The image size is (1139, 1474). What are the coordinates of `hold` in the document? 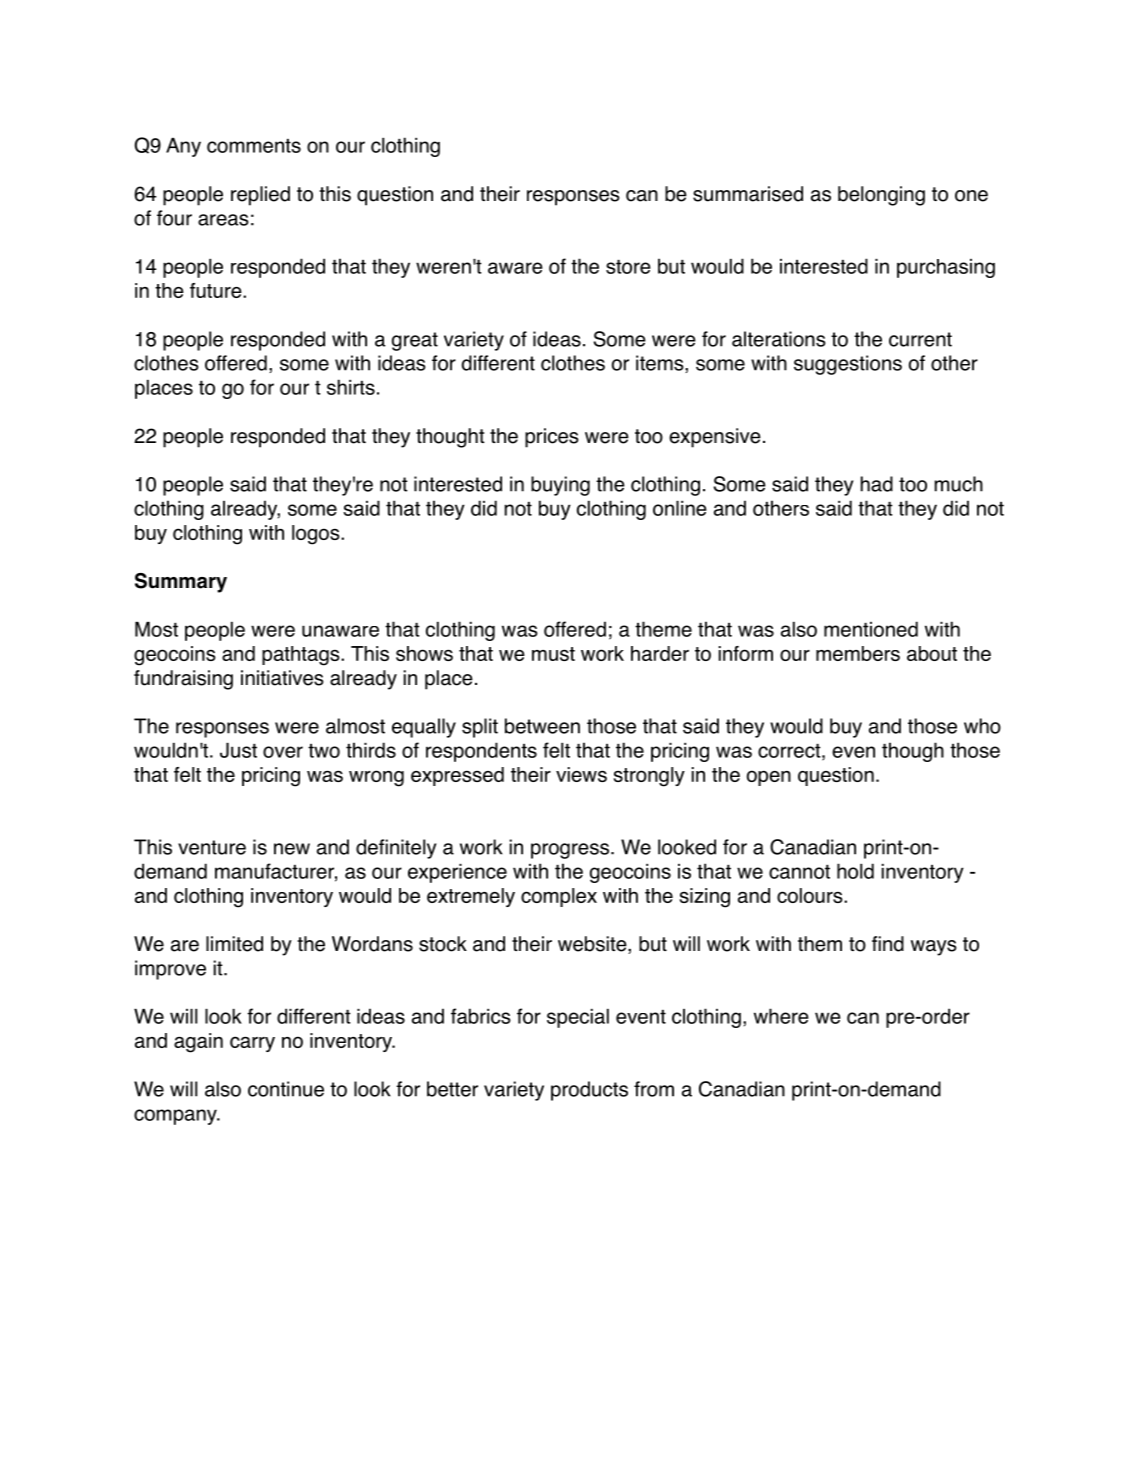 It's located at (855, 871).
